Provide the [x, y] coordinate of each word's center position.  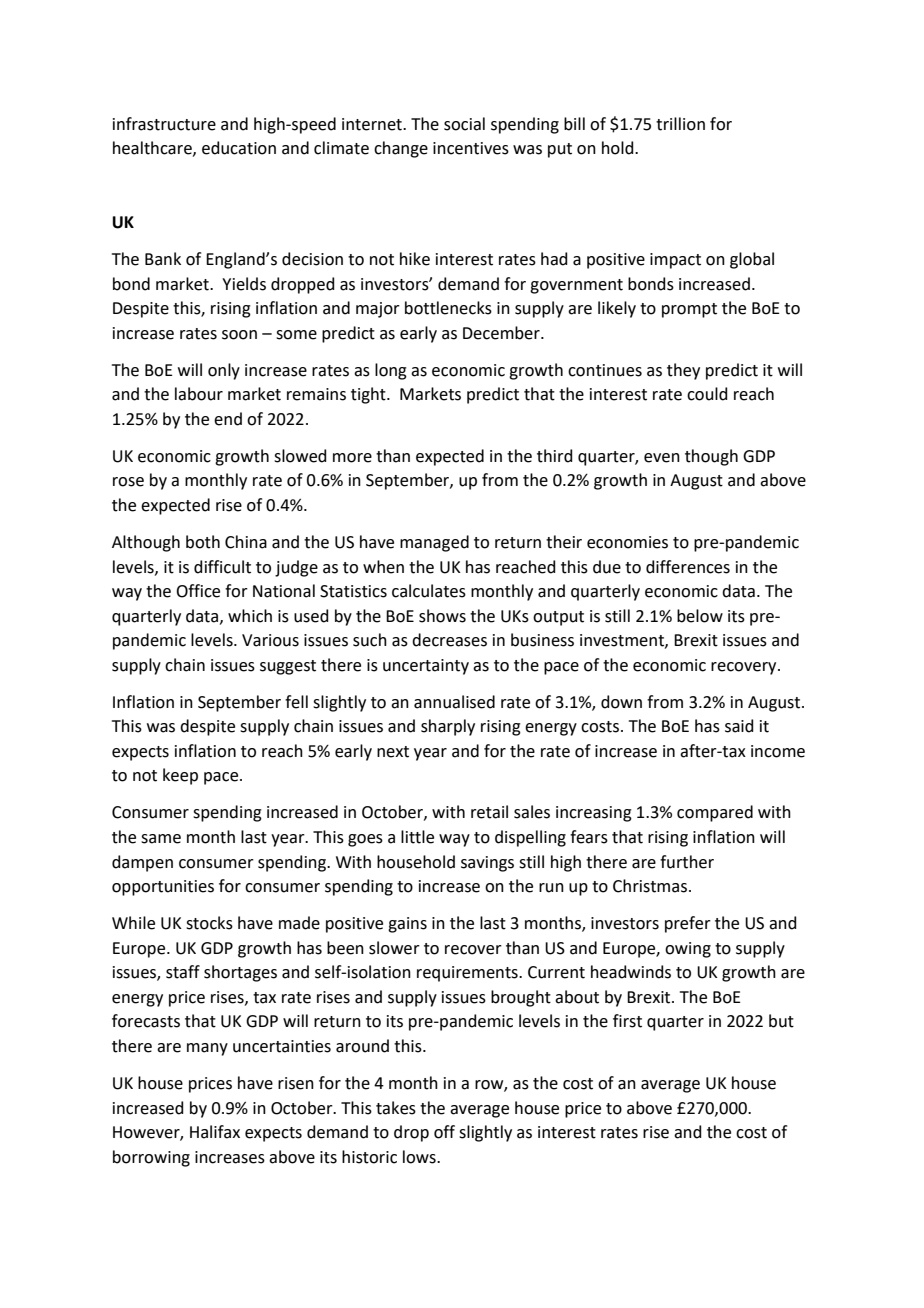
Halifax [215, 1132]
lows [420, 1157]
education [239, 148]
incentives [471, 148]
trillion [680, 124]
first [627, 1021]
